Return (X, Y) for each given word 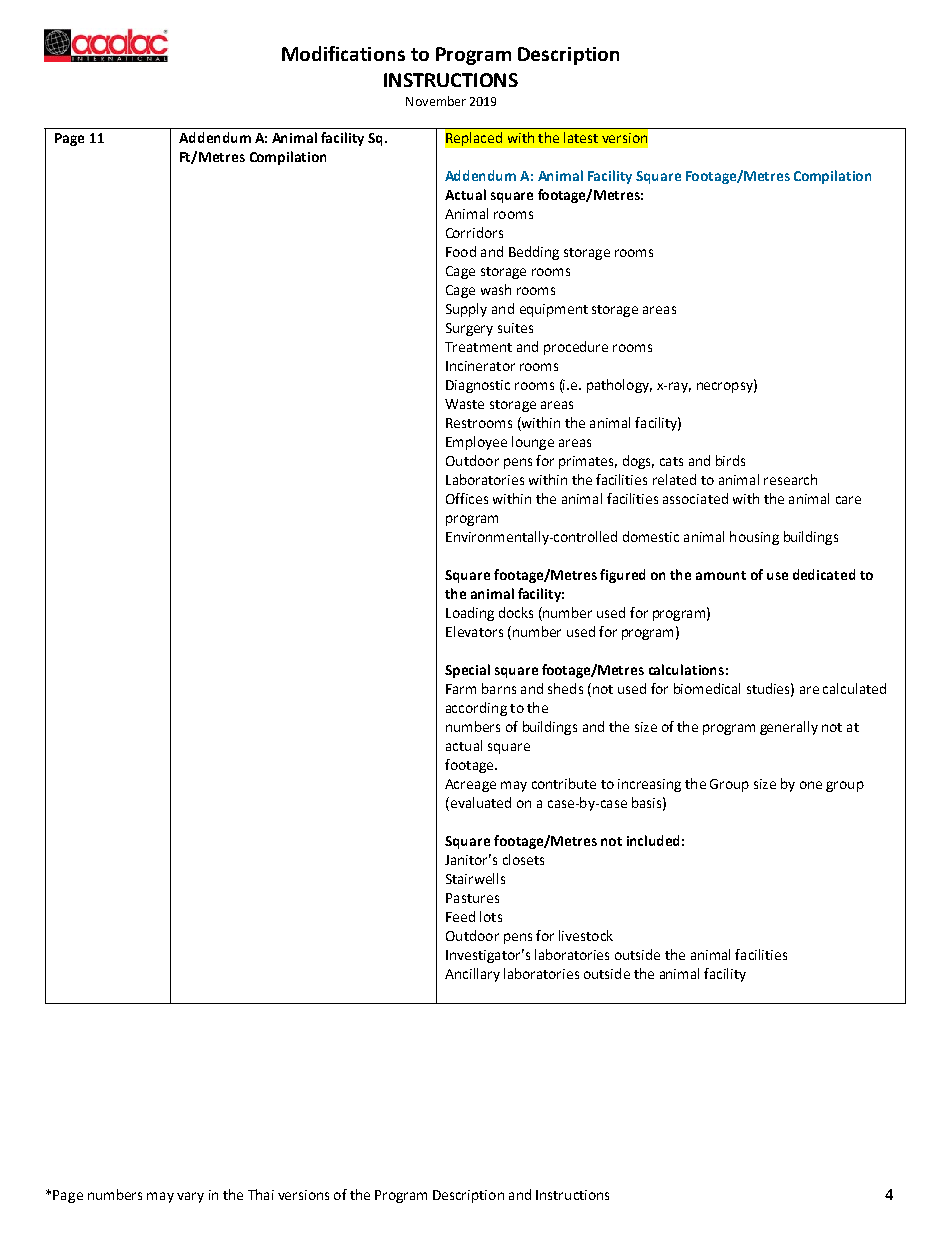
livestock (586, 935)
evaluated (479, 804)
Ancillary (472, 975)
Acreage (470, 785)
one (811, 785)
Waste (464, 404)
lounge (533, 443)
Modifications (343, 53)
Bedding (534, 253)
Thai (261, 1194)
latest (581, 137)
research (790, 479)
